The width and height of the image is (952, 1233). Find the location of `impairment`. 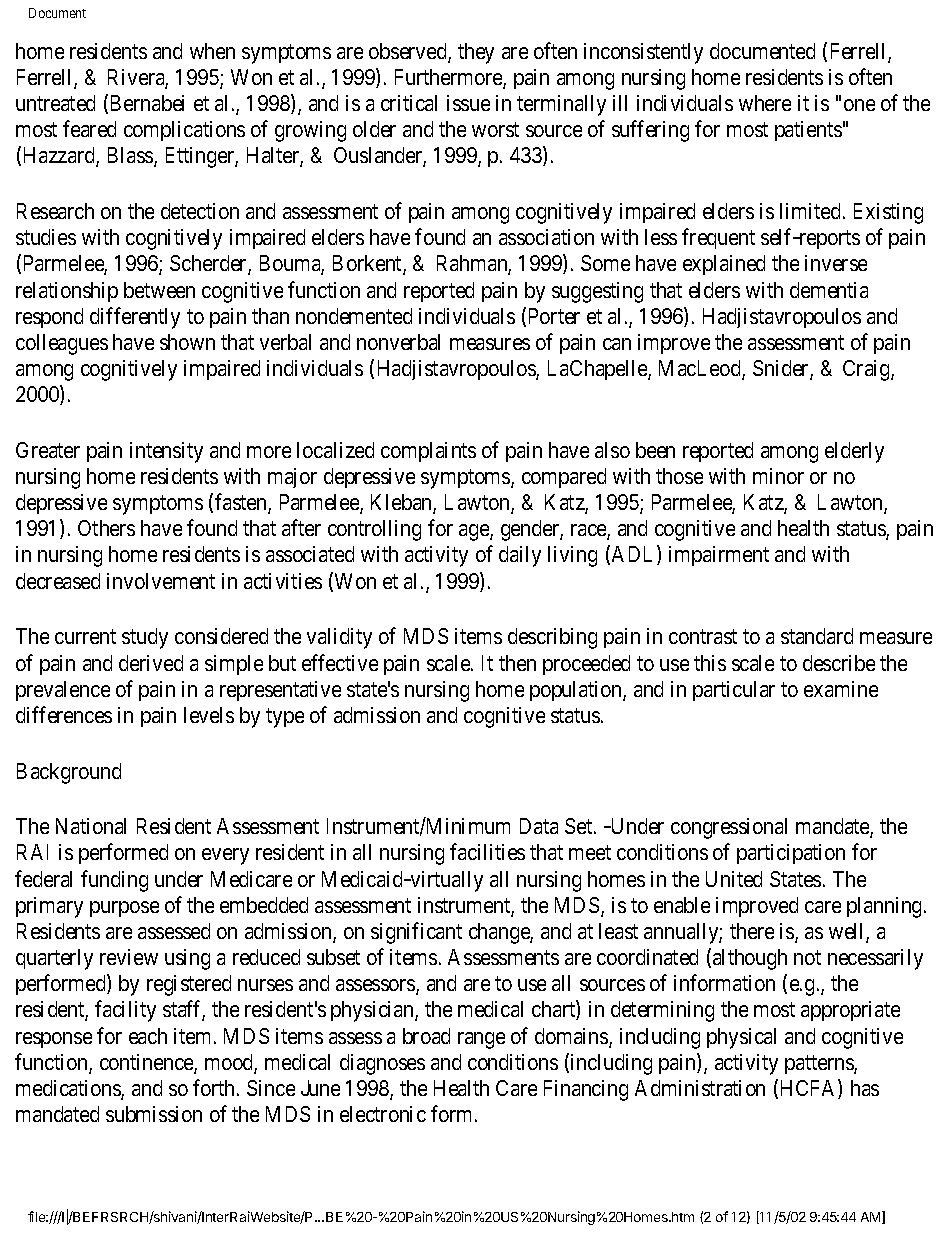

impairment is located at coordinates (719, 556).
